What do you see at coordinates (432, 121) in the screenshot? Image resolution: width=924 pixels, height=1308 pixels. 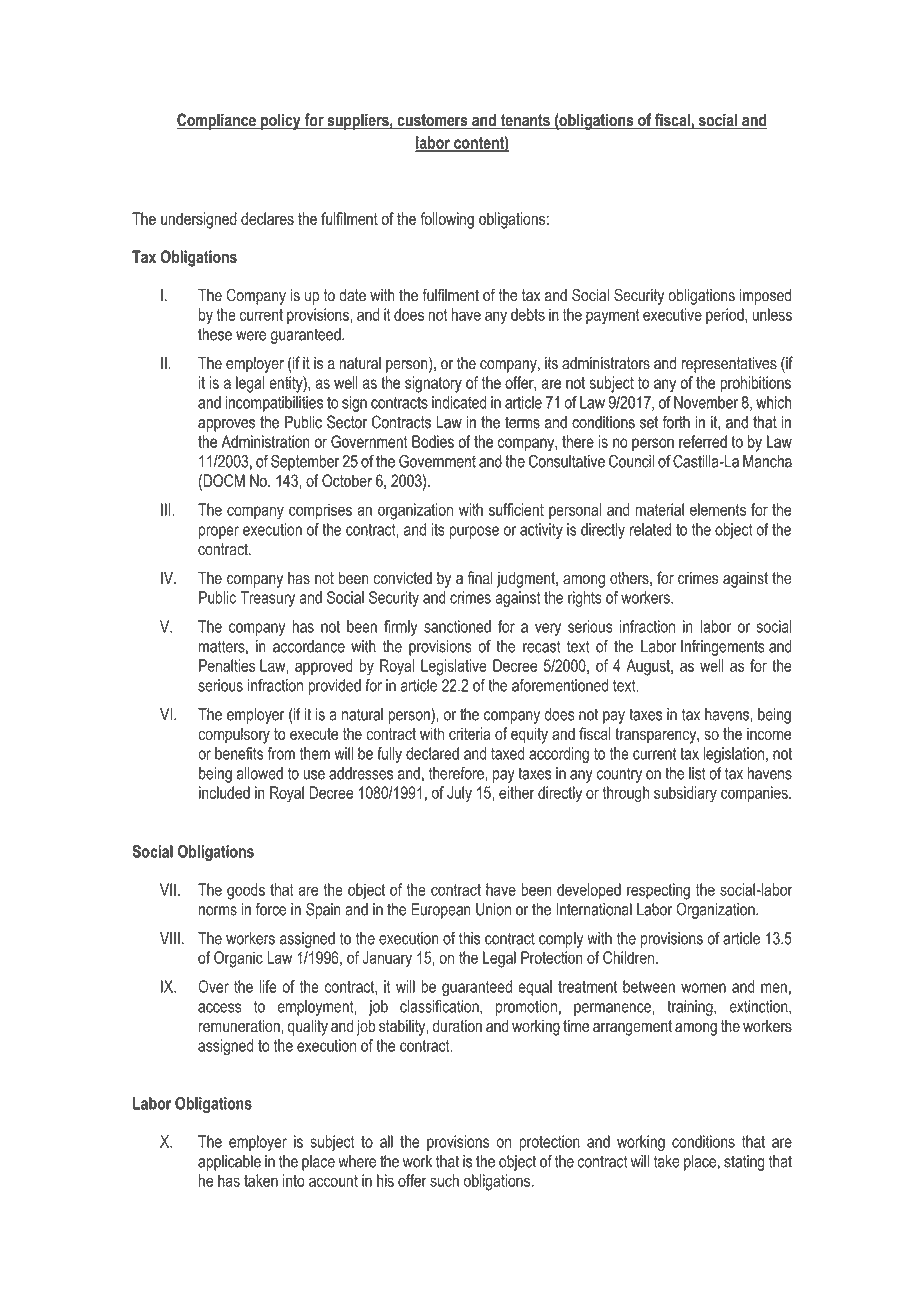 I see `customers` at bounding box center [432, 121].
